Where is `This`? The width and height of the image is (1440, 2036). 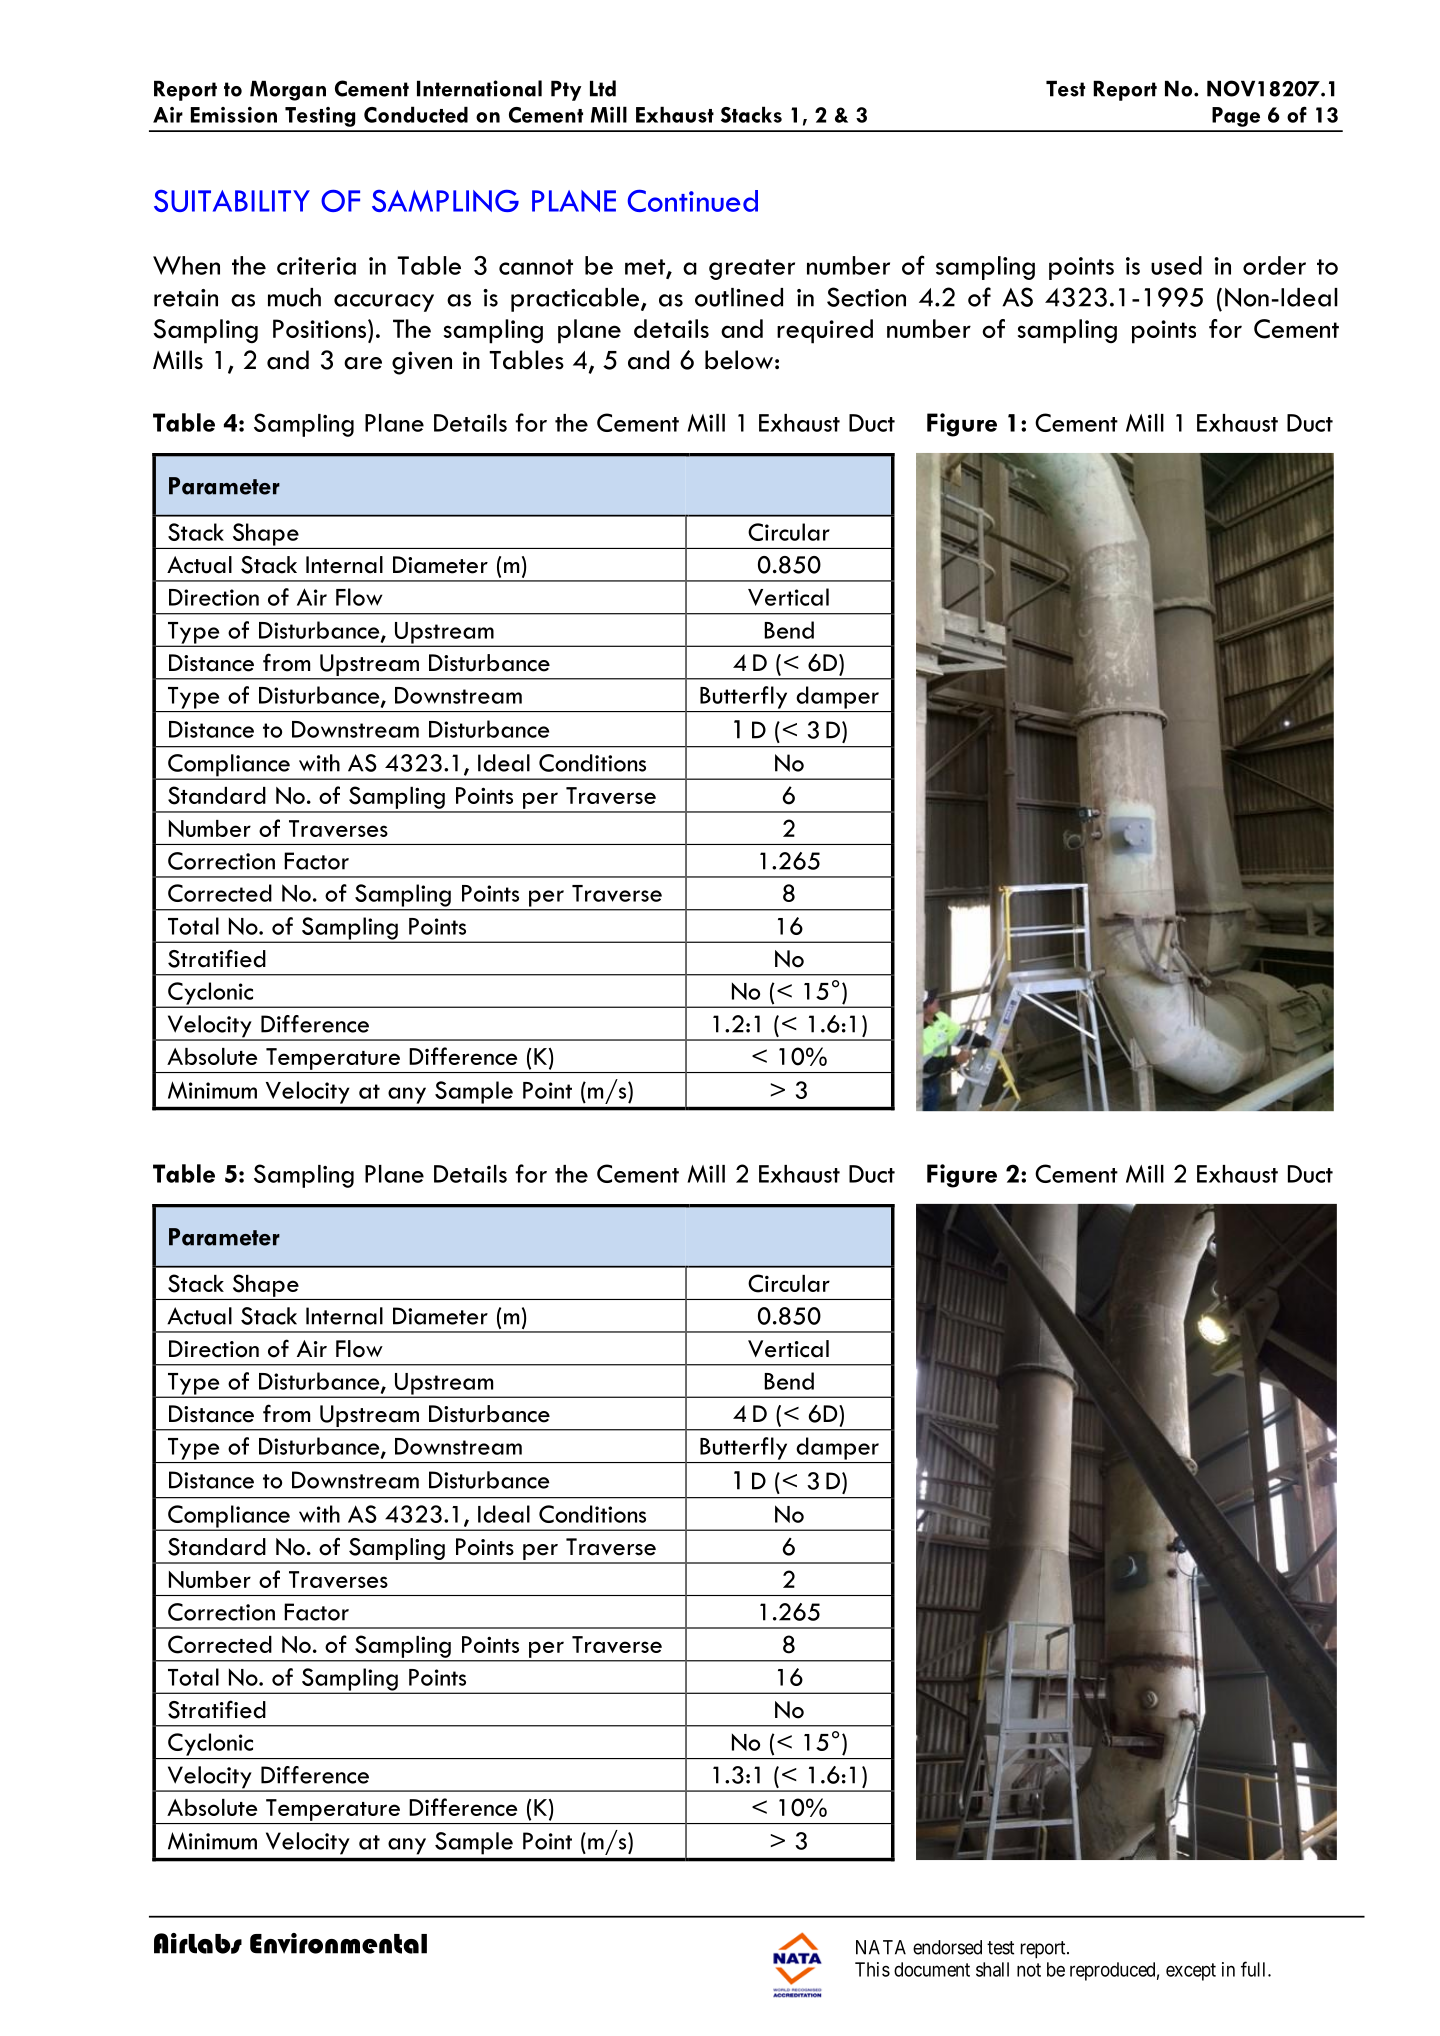
This is located at coordinates (872, 1969).
